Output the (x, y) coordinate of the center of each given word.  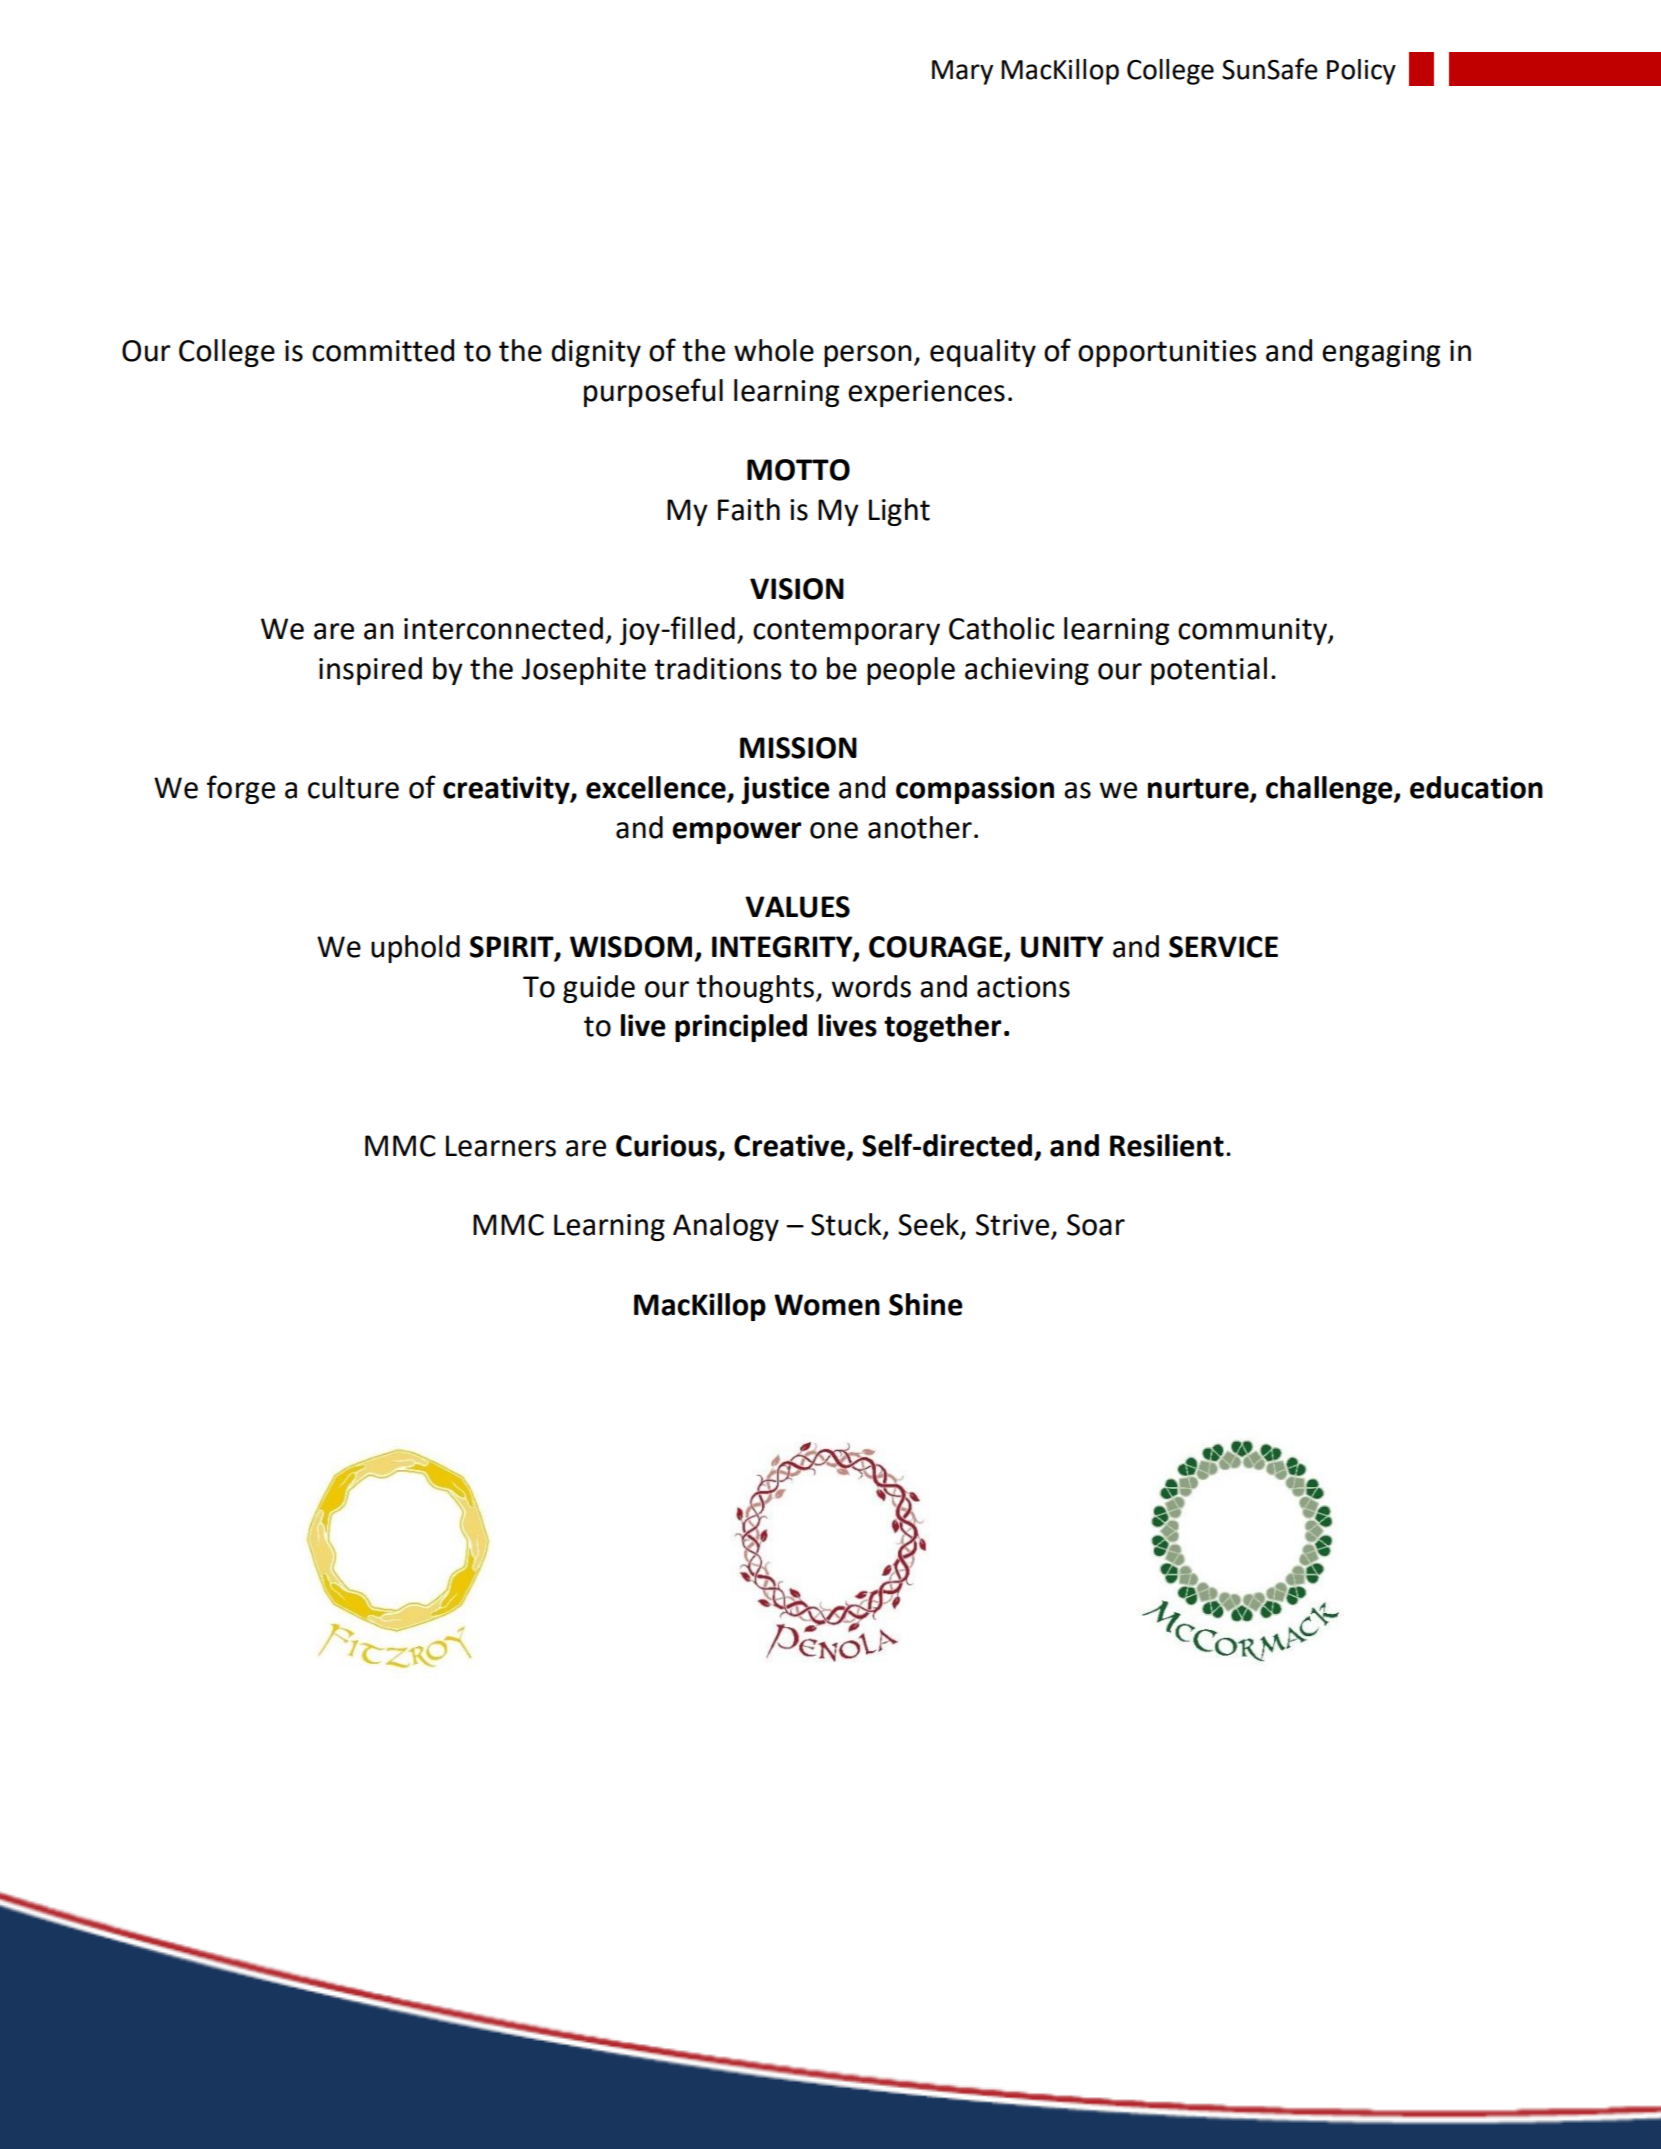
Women (827, 1305)
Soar (1096, 1225)
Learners (501, 1146)
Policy (1361, 72)
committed (383, 350)
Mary (962, 72)
